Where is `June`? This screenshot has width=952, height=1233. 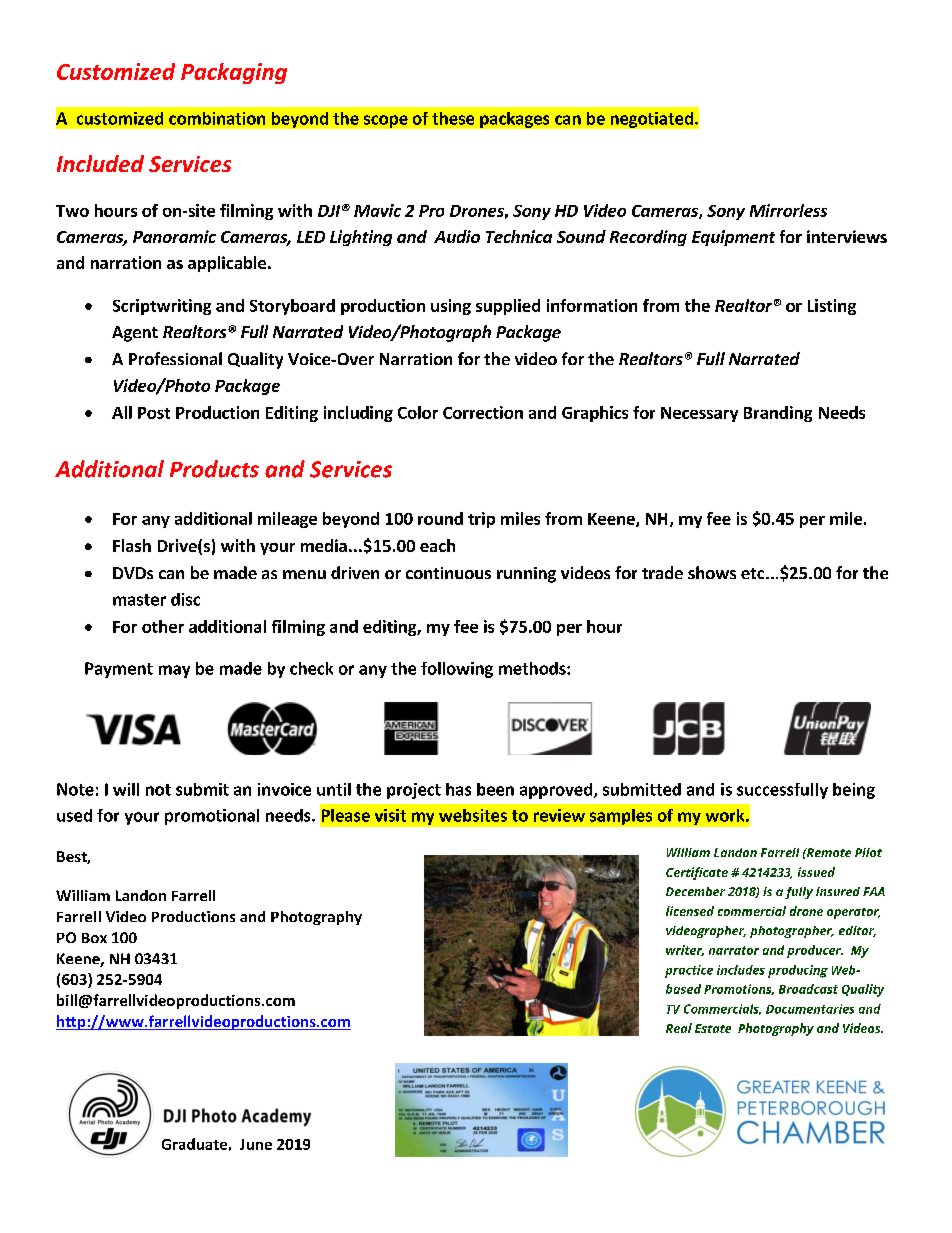
June is located at coordinates (256, 1144).
